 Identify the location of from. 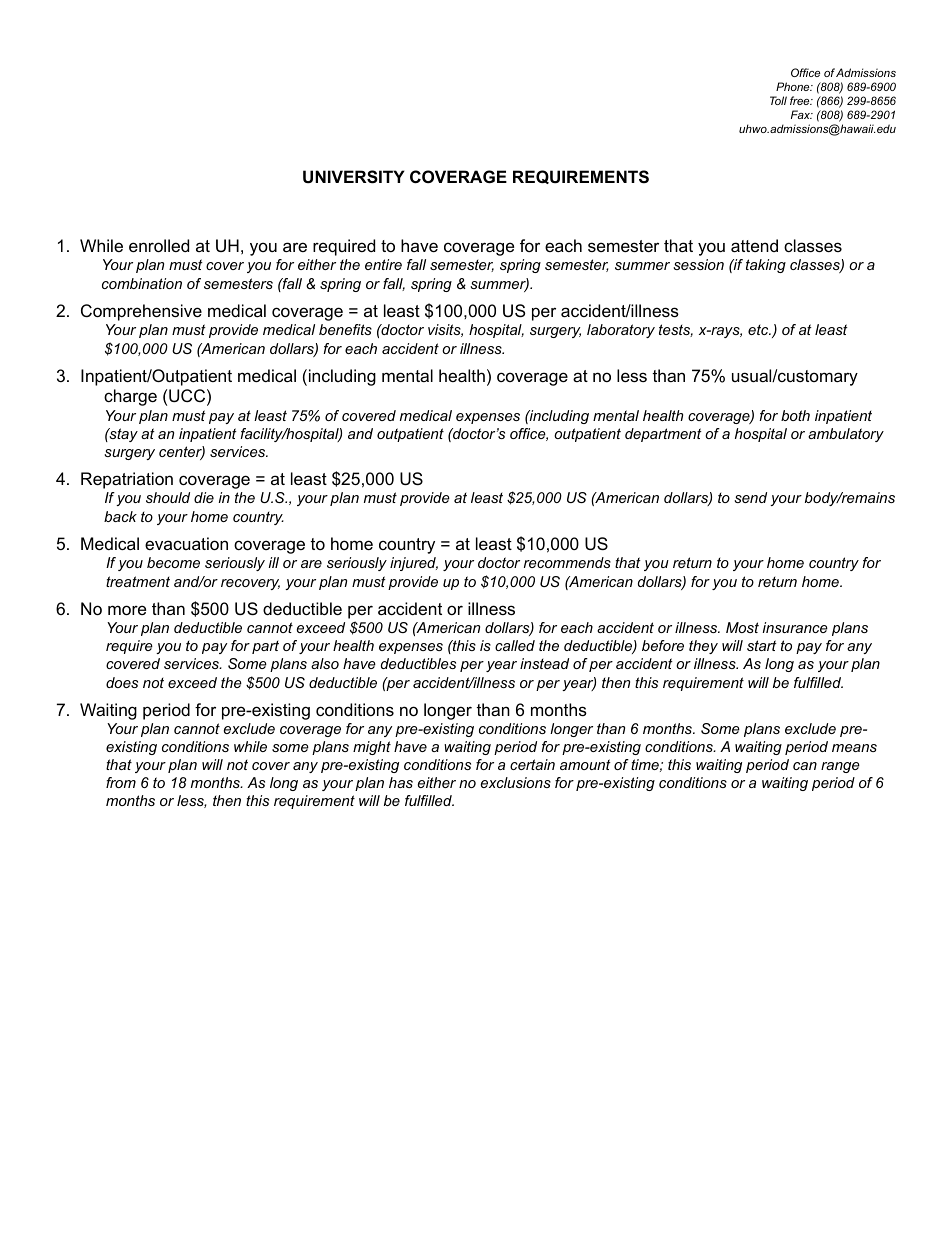
(121, 782).
